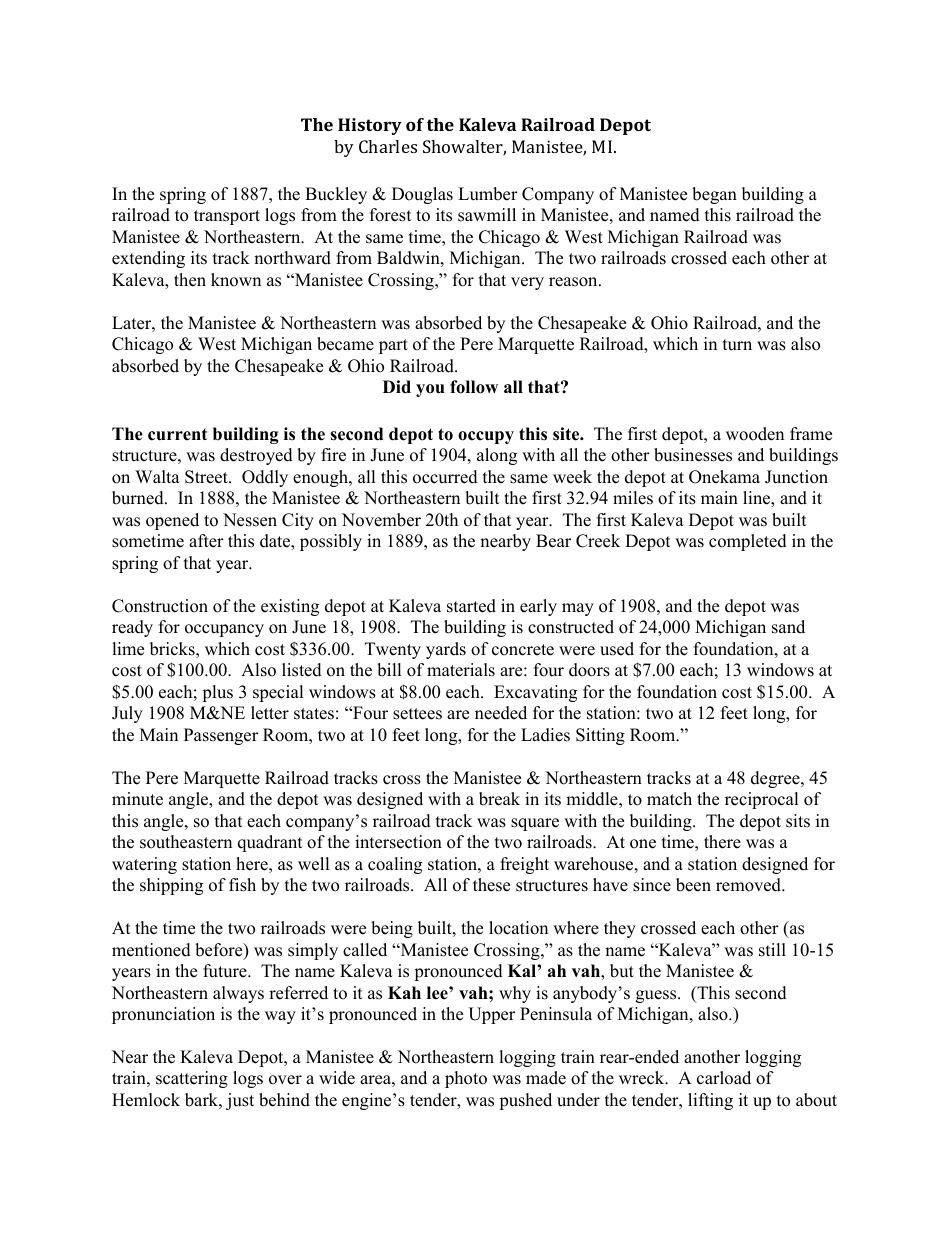  I want to click on scattering, so click(192, 1079).
